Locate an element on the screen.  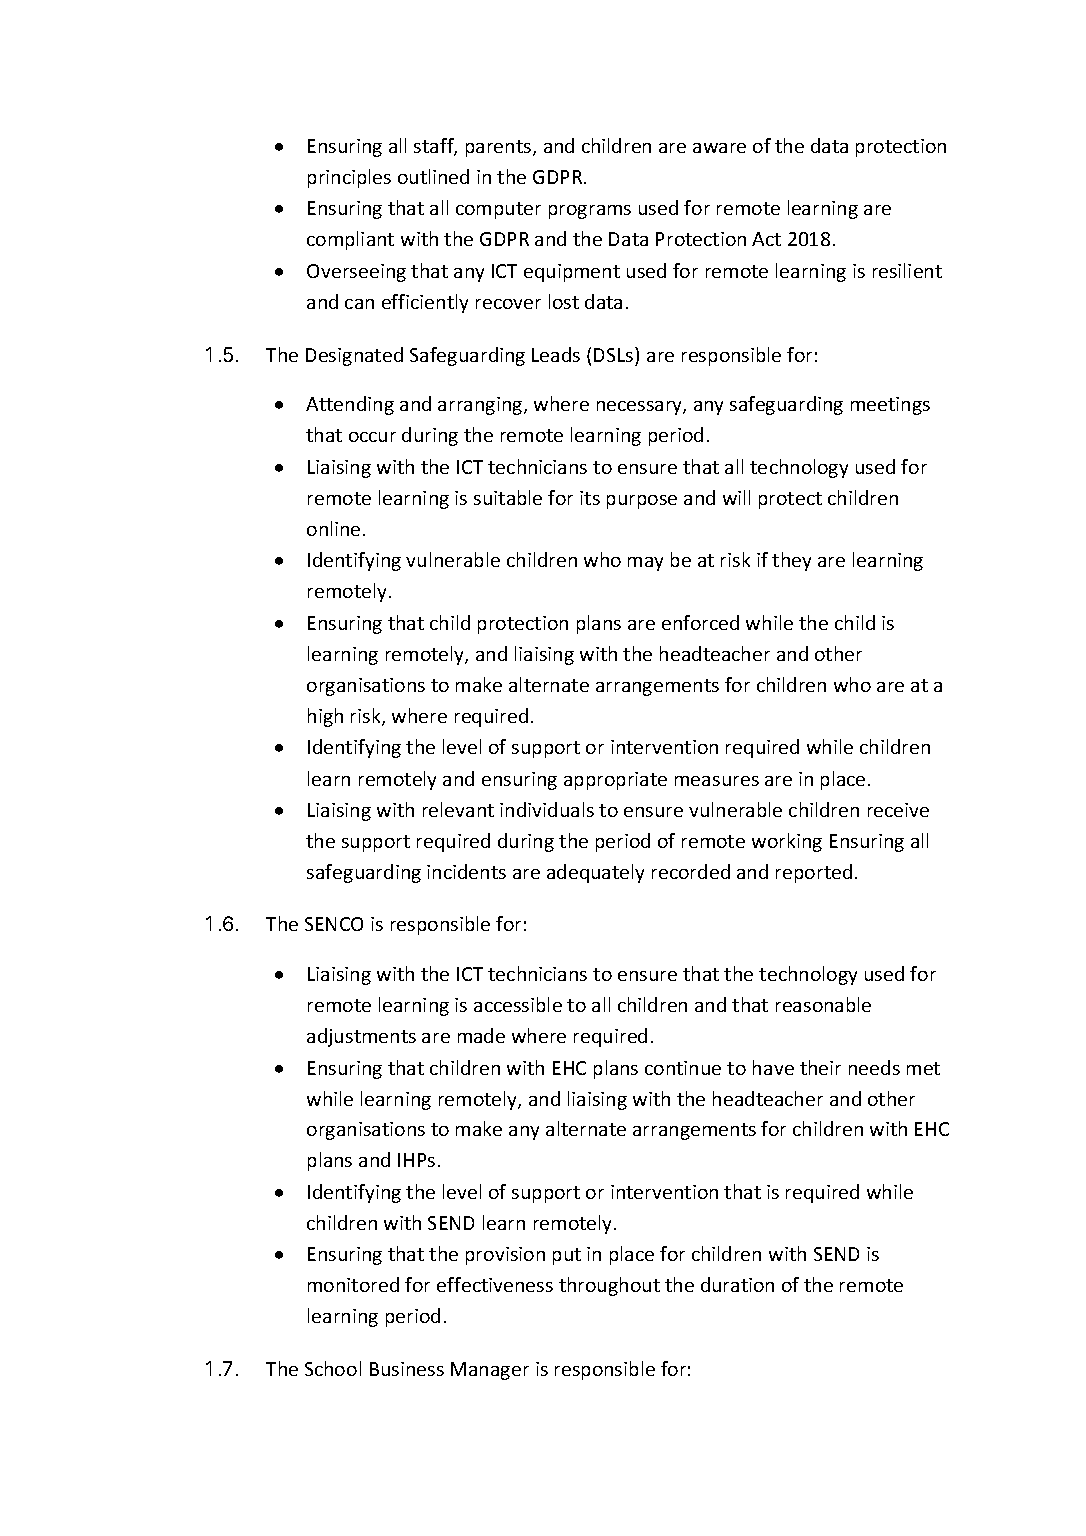
adjustments is located at coordinates (361, 1037).
